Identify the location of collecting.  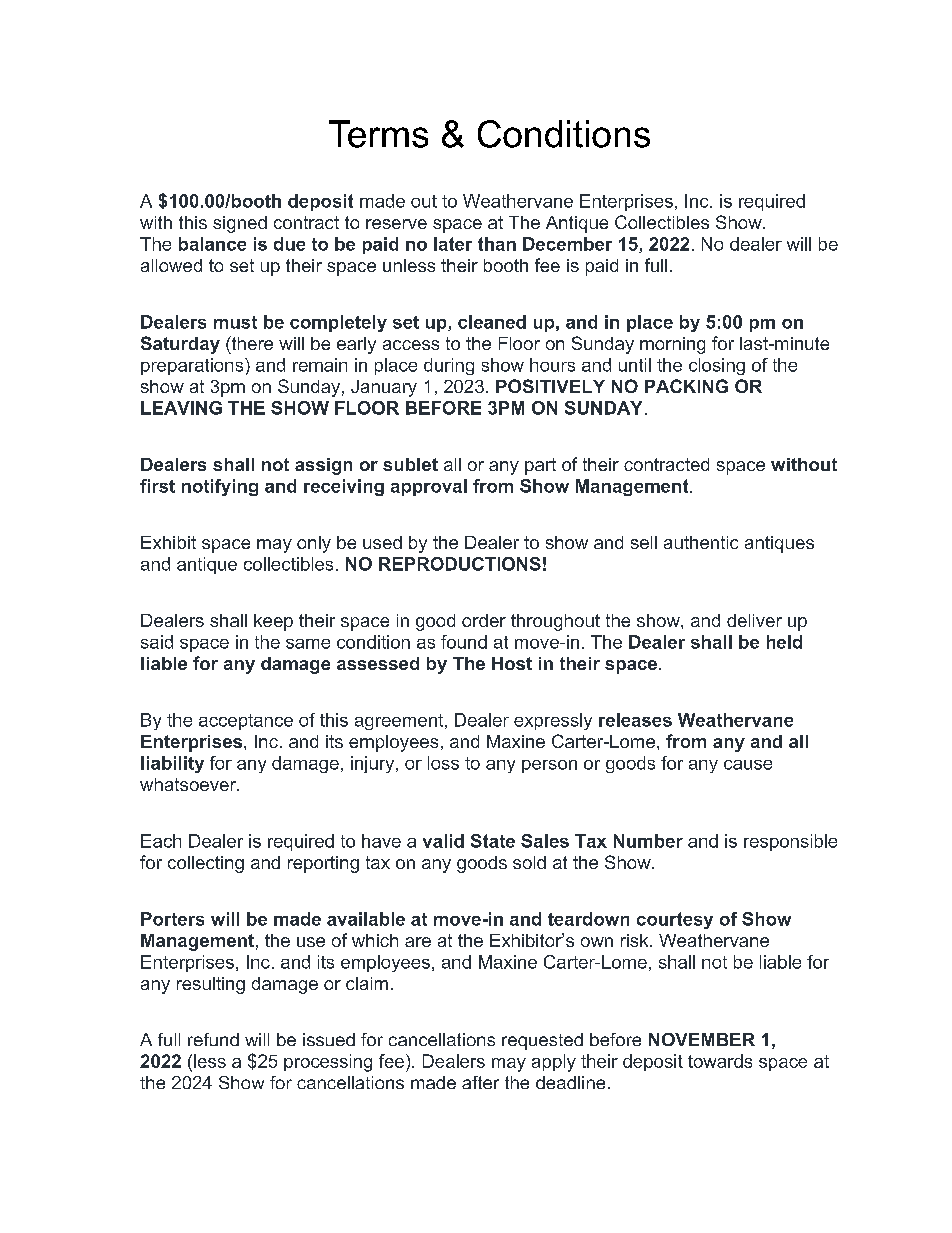
(206, 864).
